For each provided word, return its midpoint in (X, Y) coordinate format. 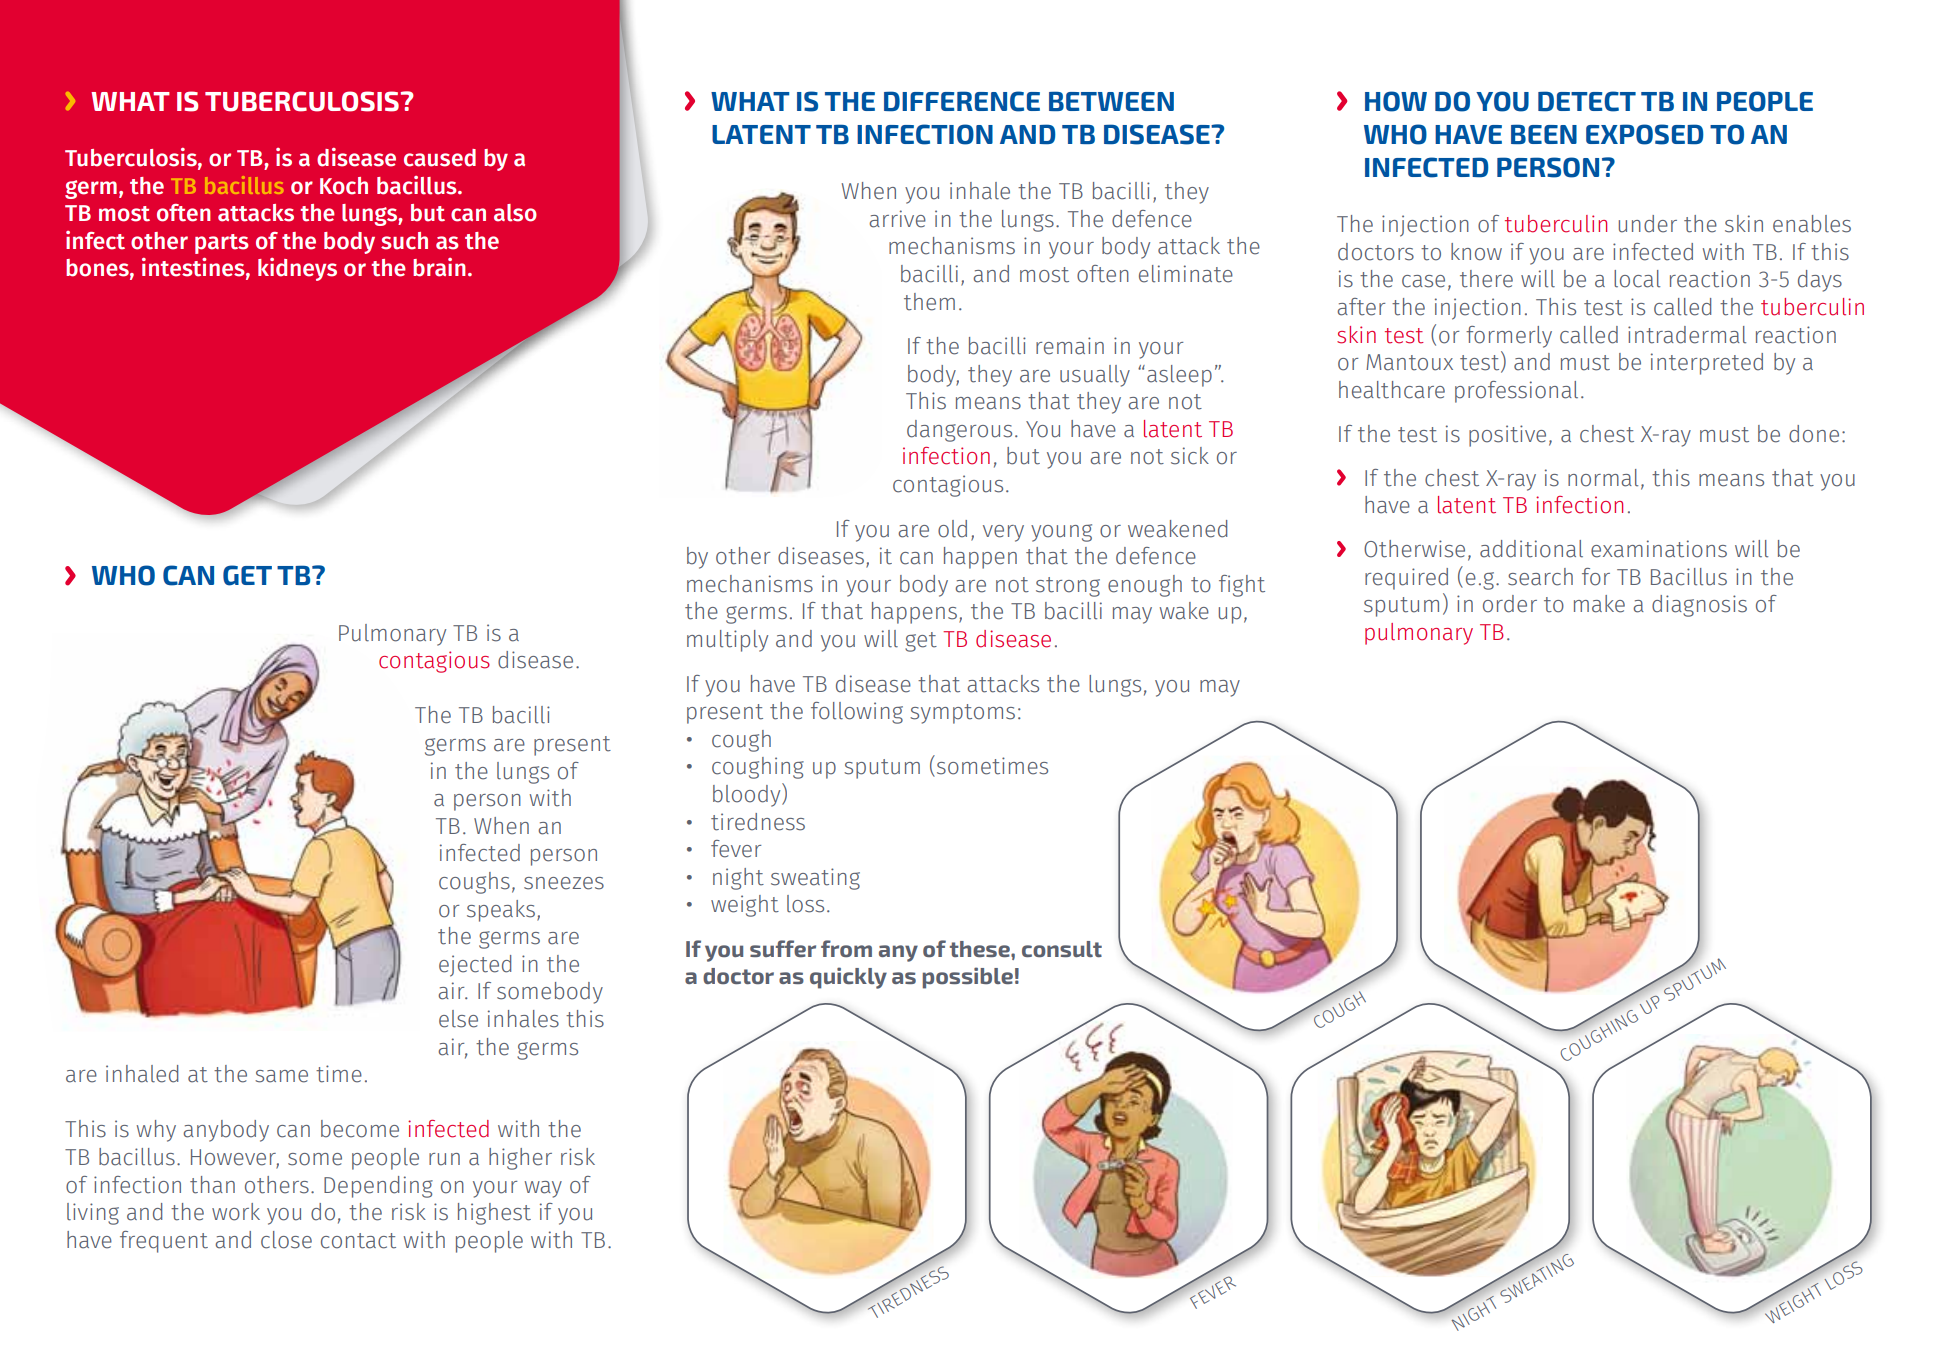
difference (962, 101)
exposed (1645, 134)
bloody (748, 795)
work (236, 1212)
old (952, 529)
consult (1062, 949)
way (543, 1189)
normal (1603, 478)
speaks (501, 911)
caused (440, 158)
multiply (727, 641)
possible (968, 978)
